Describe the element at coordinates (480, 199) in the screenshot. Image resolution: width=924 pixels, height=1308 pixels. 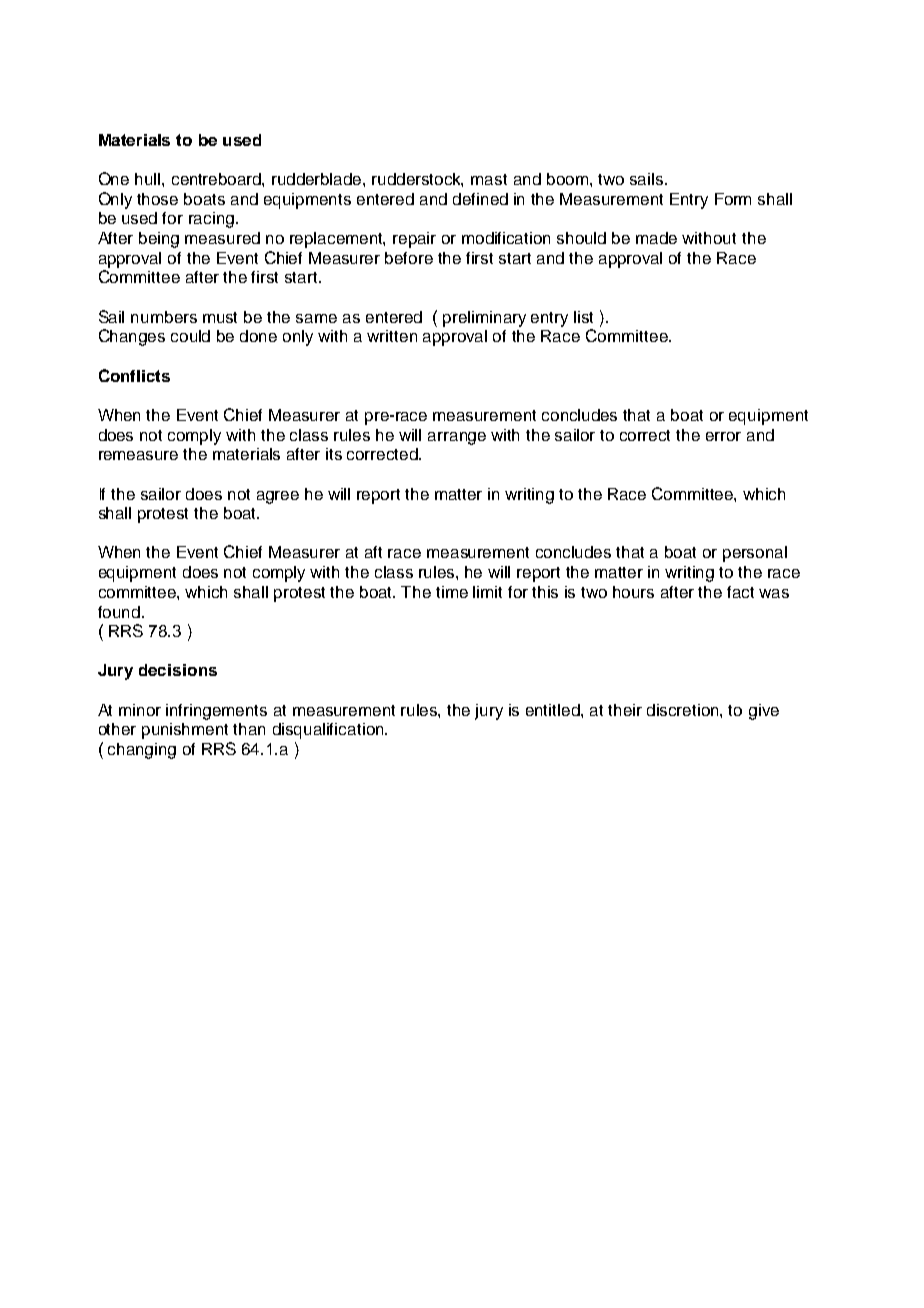
I see `defined` at that location.
